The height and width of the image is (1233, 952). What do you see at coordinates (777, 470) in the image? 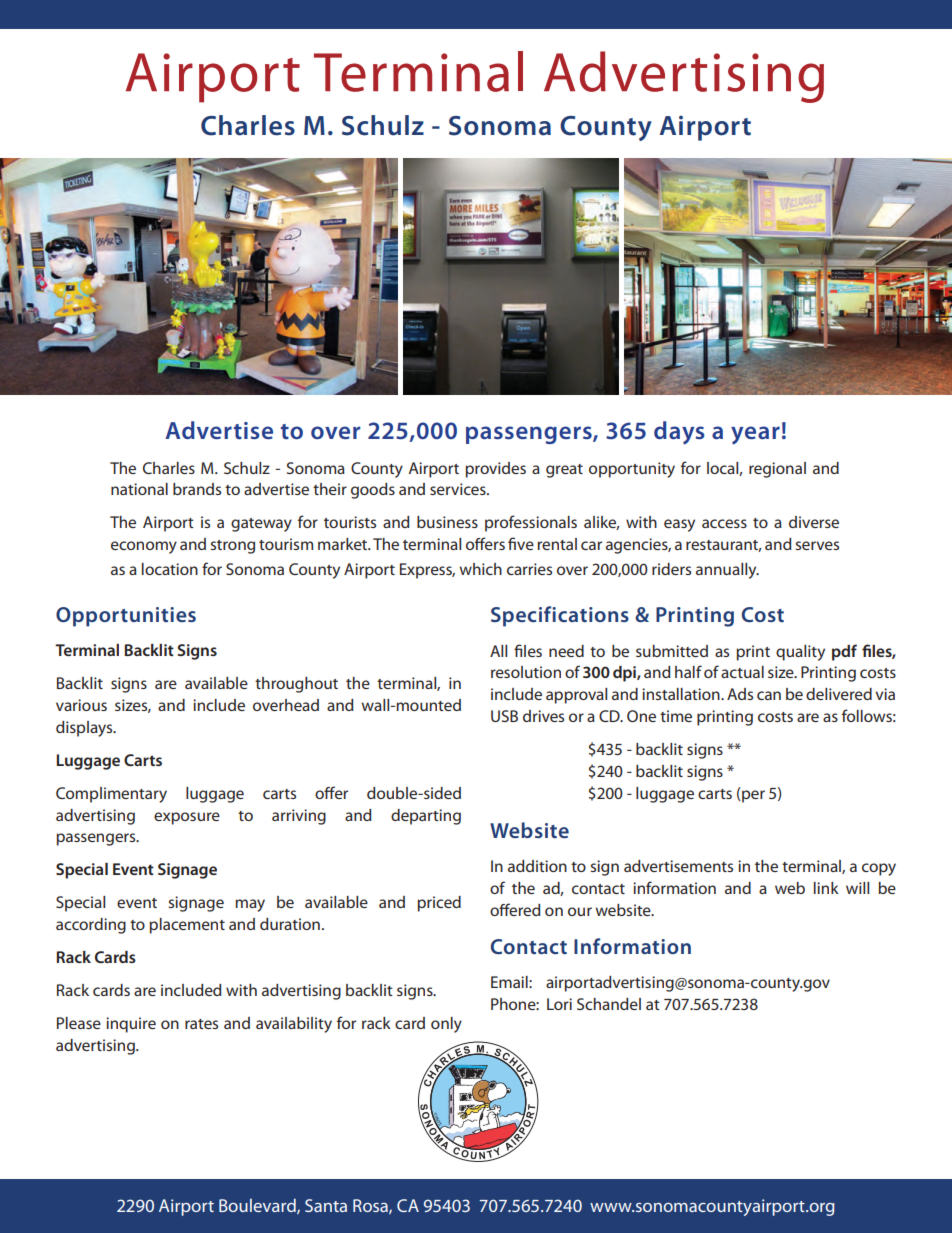
I see `regional` at bounding box center [777, 470].
